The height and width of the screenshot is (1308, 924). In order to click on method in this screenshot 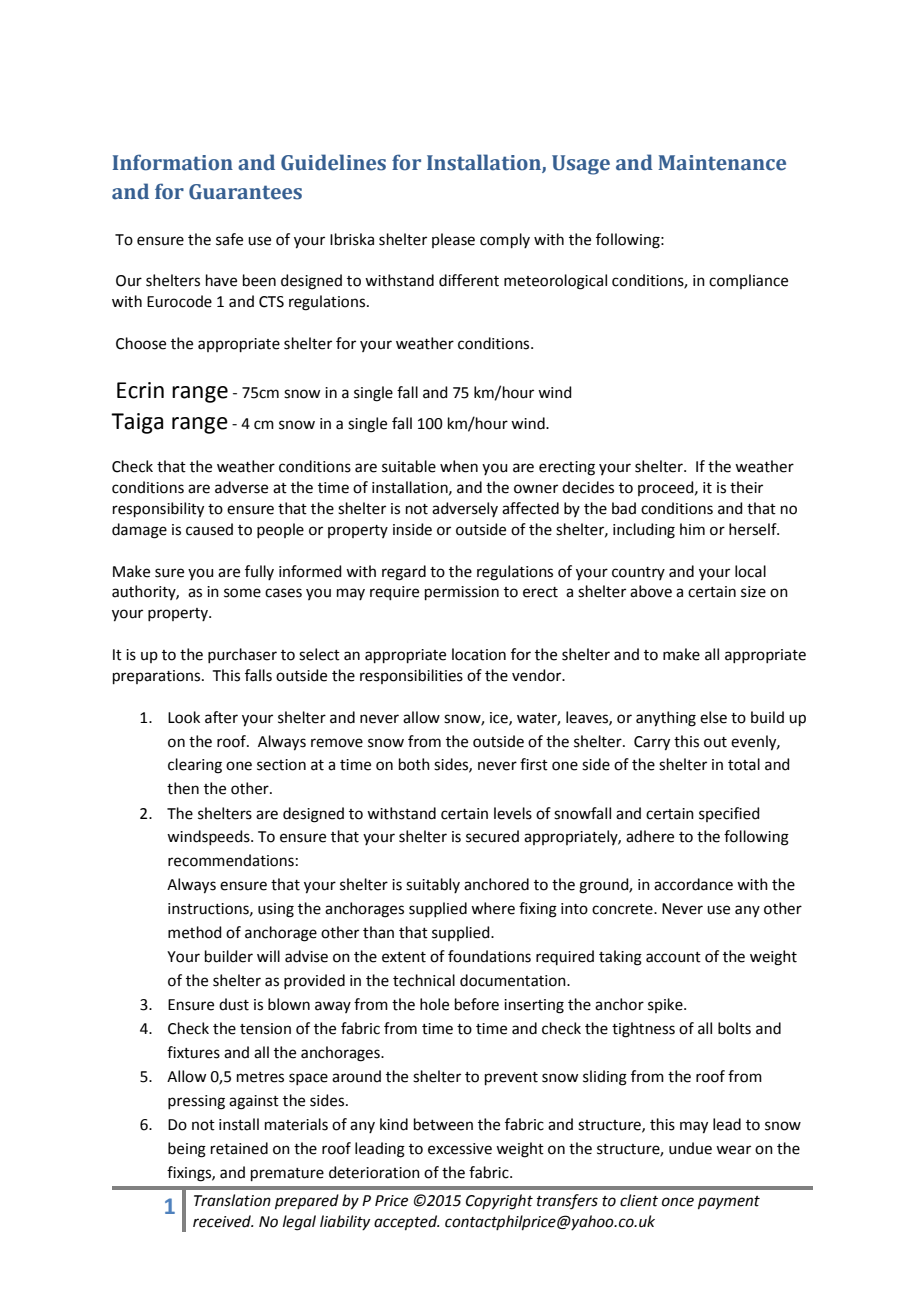, I will do `click(195, 932)`.
